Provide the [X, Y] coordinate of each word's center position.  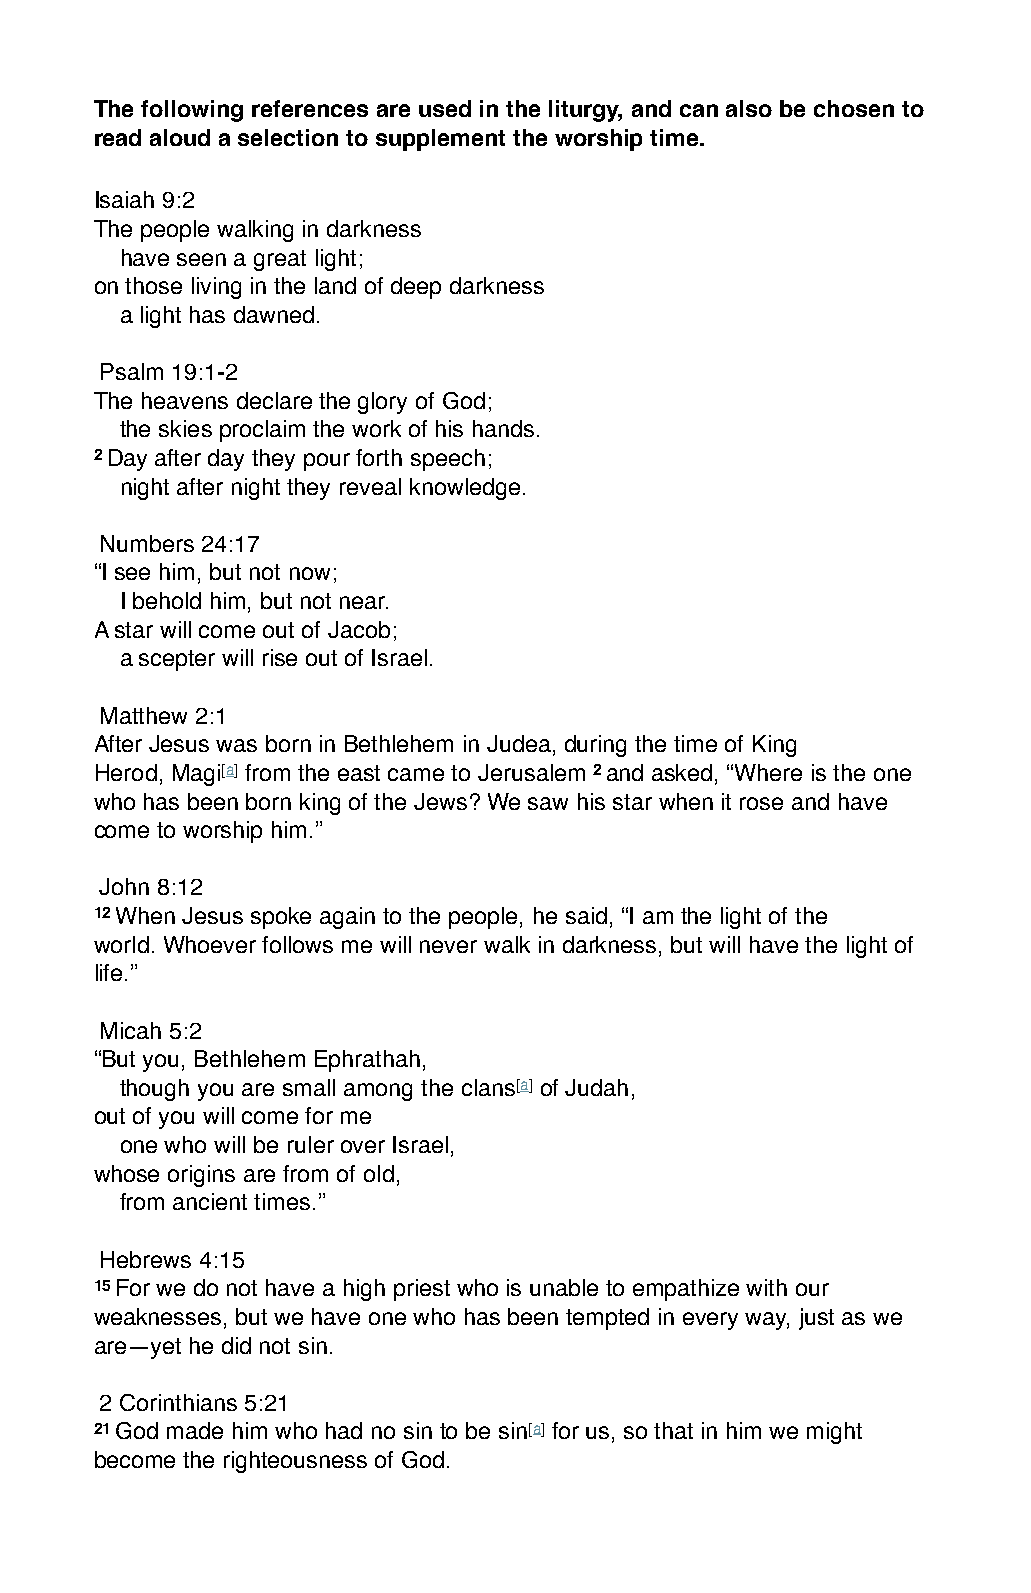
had [344, 1430]
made [195, 1430]
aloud [180, 137]
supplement [440, 140]
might [834, 1433]
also [749, 108]
